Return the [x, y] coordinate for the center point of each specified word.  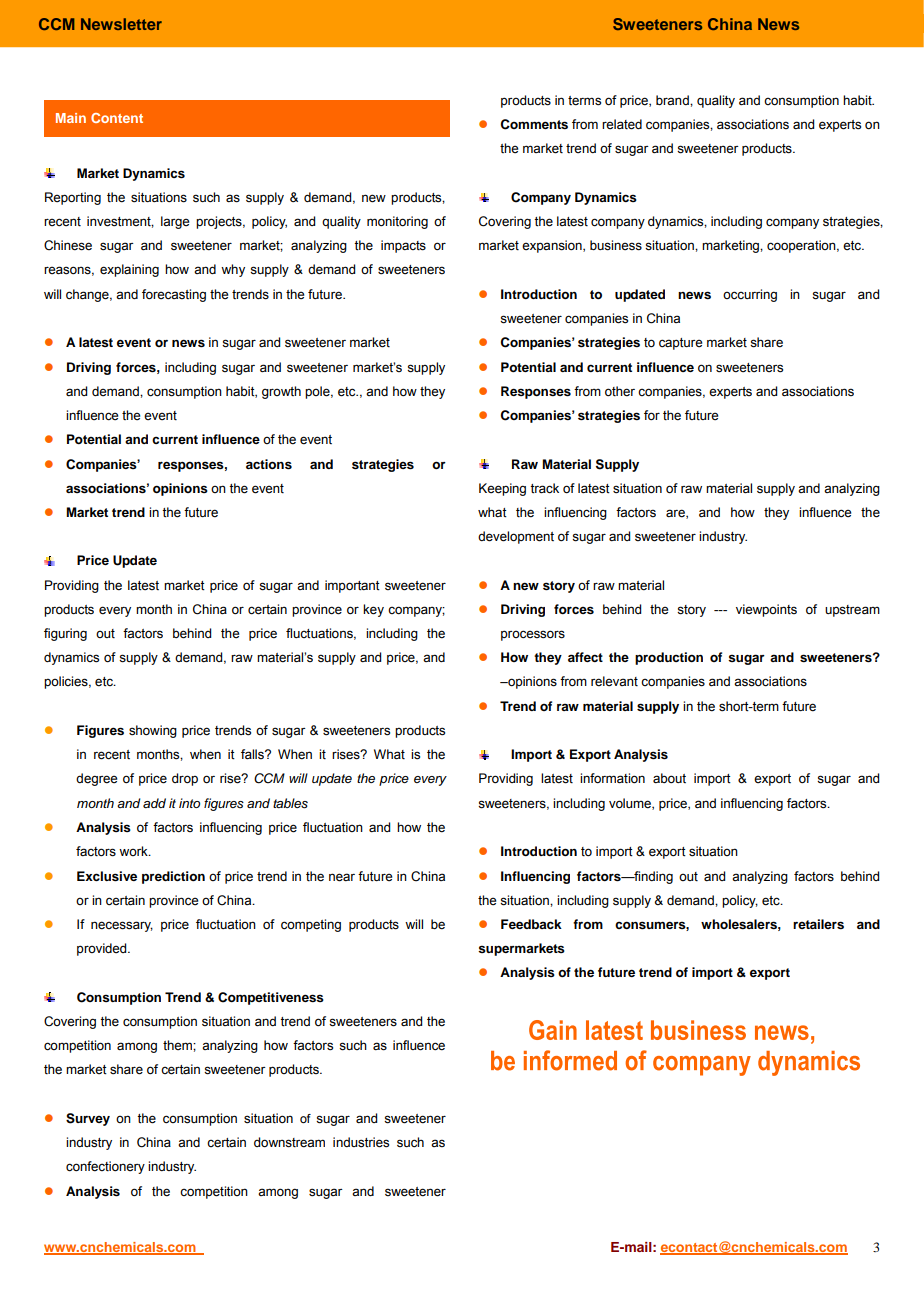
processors [533, 635]
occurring [750, 295]
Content [117, 118]
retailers [818, 924]
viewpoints [766, 610]
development [516, 537]
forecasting [174, 295]
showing [153, 731]
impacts [403, 246]
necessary [122, 926]
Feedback [531, 924]
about [669, 778]
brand [673, 100]
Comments [534, 124]
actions [269, 464]
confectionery [105, 1167]
